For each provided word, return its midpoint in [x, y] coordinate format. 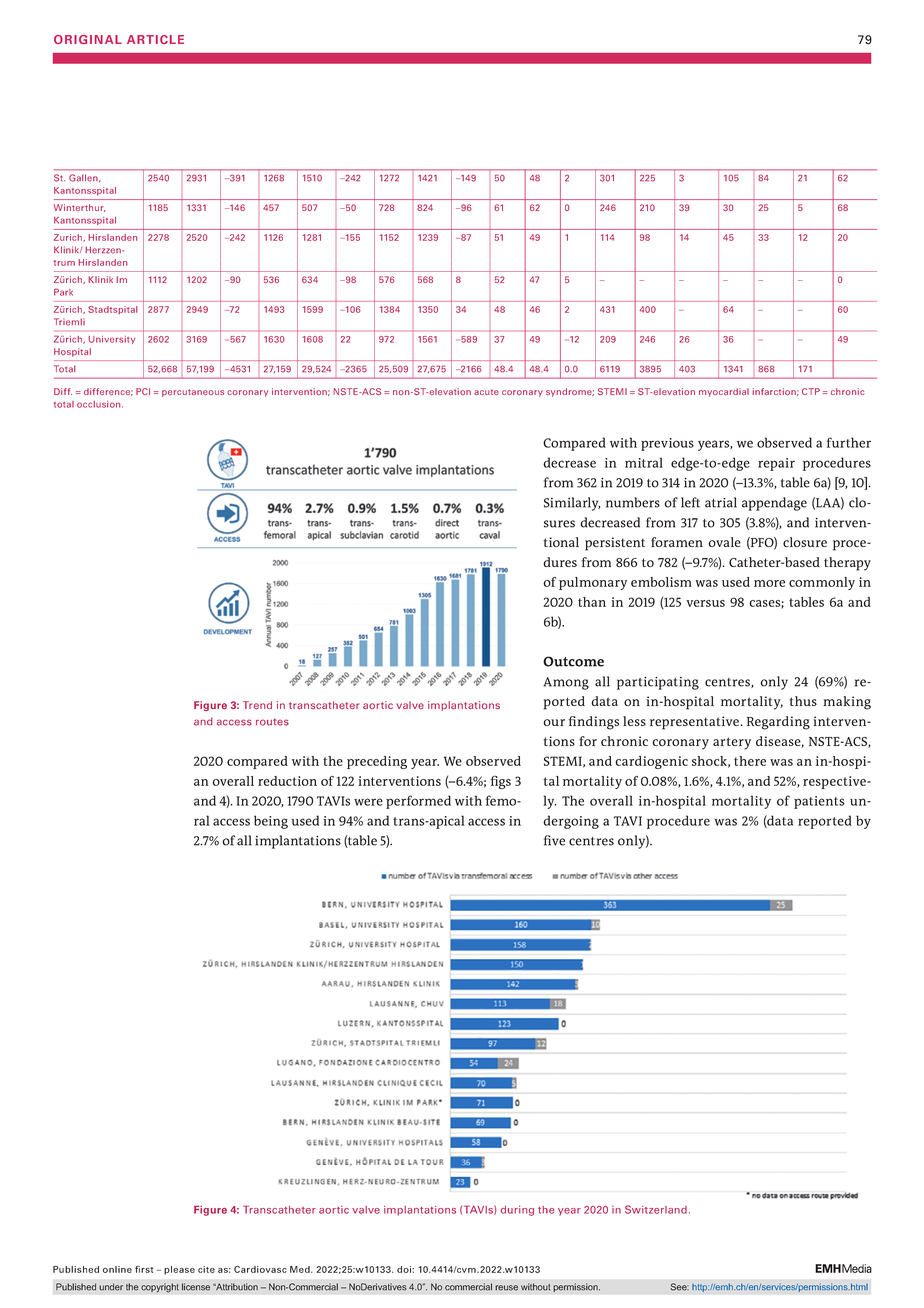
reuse [506, 1288]
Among [566, 683]
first [144, 1269]
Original [88, 39]
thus [803, 701]
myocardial [724, 392]
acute [486, 392]
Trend [257, 705]
